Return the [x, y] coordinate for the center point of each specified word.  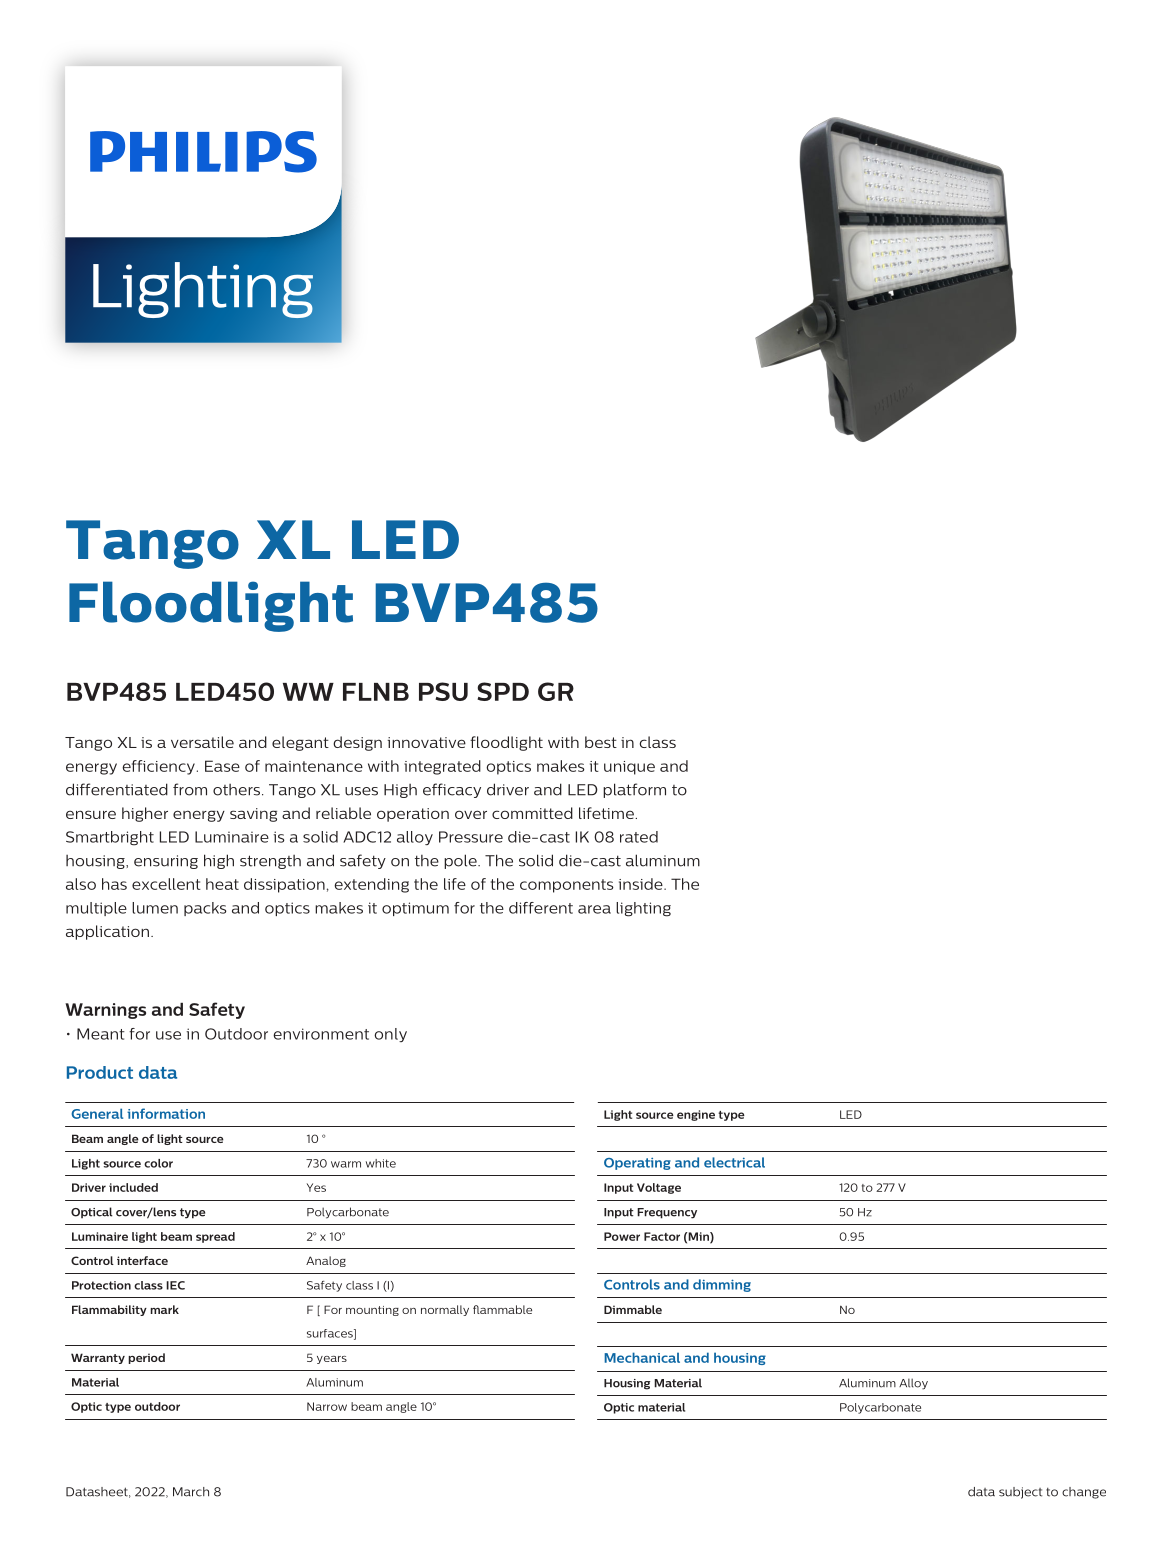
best [601, 742]
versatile [202, 742]
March [191, 1492]
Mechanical [642, 1357]
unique [629, 768]
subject [1020, 1493]
